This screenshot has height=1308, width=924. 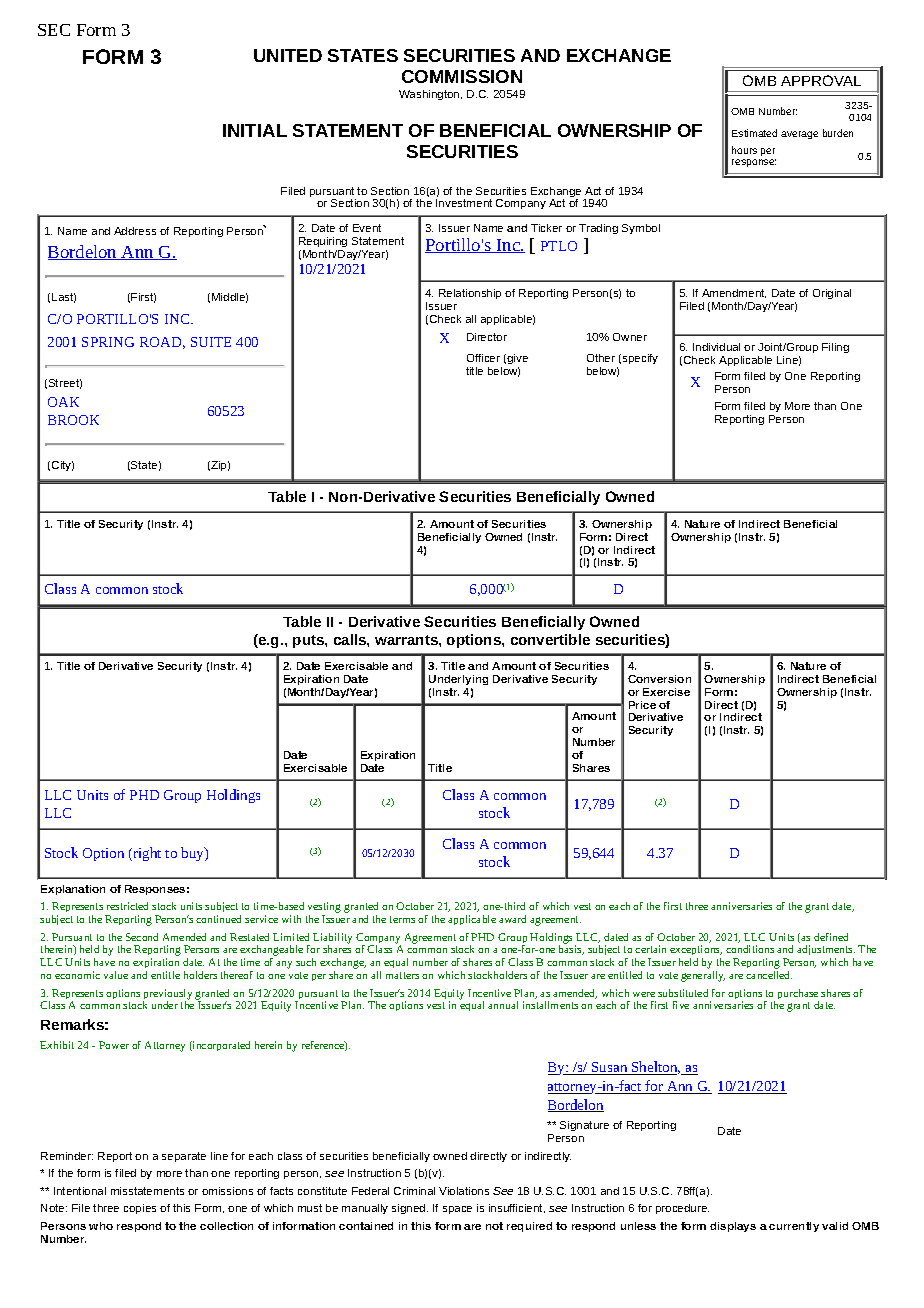 I want to click on terms, so click(x=402, y=919).
